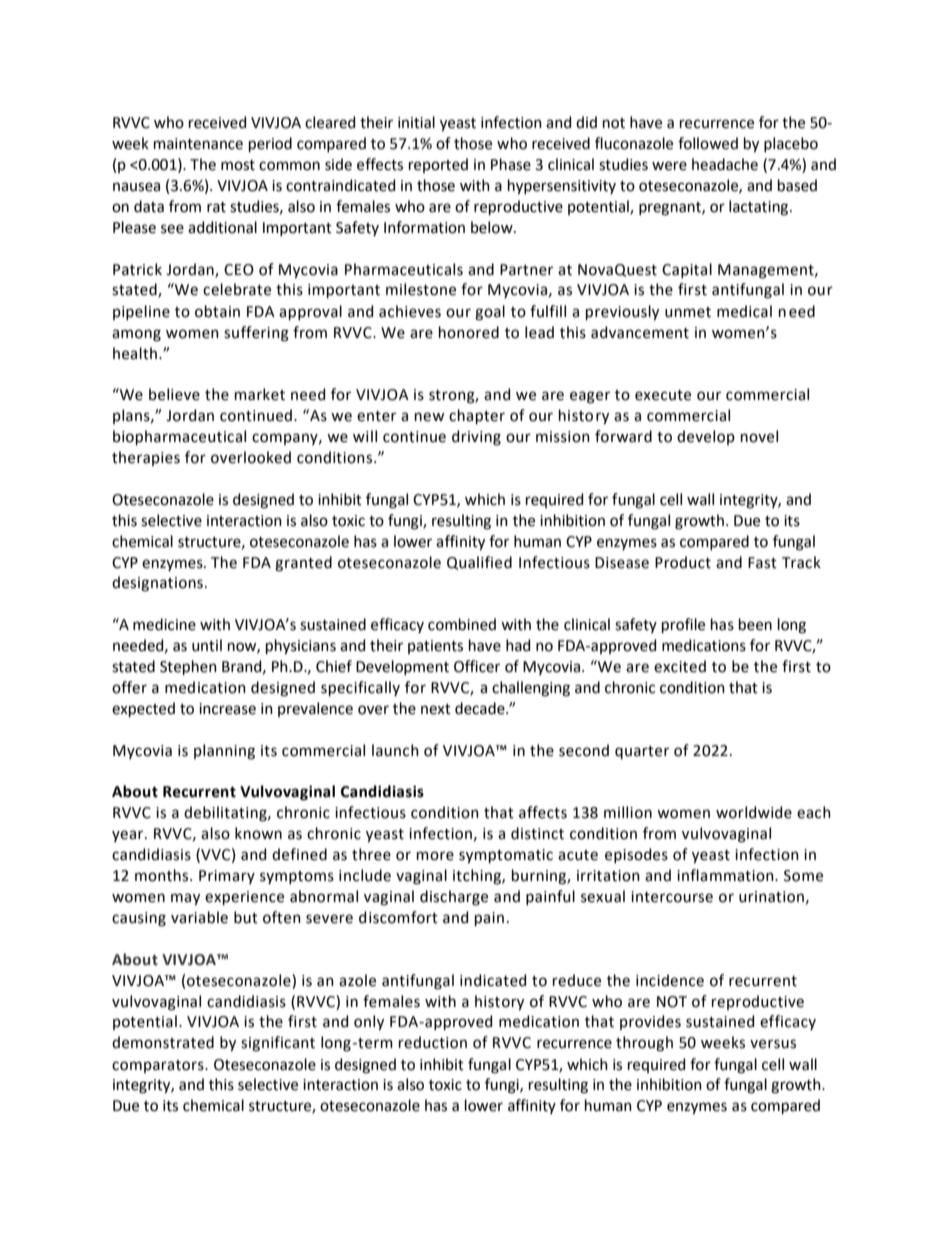 This document has width=952, height=1233. I want to click on designations, so click(157, 584).
